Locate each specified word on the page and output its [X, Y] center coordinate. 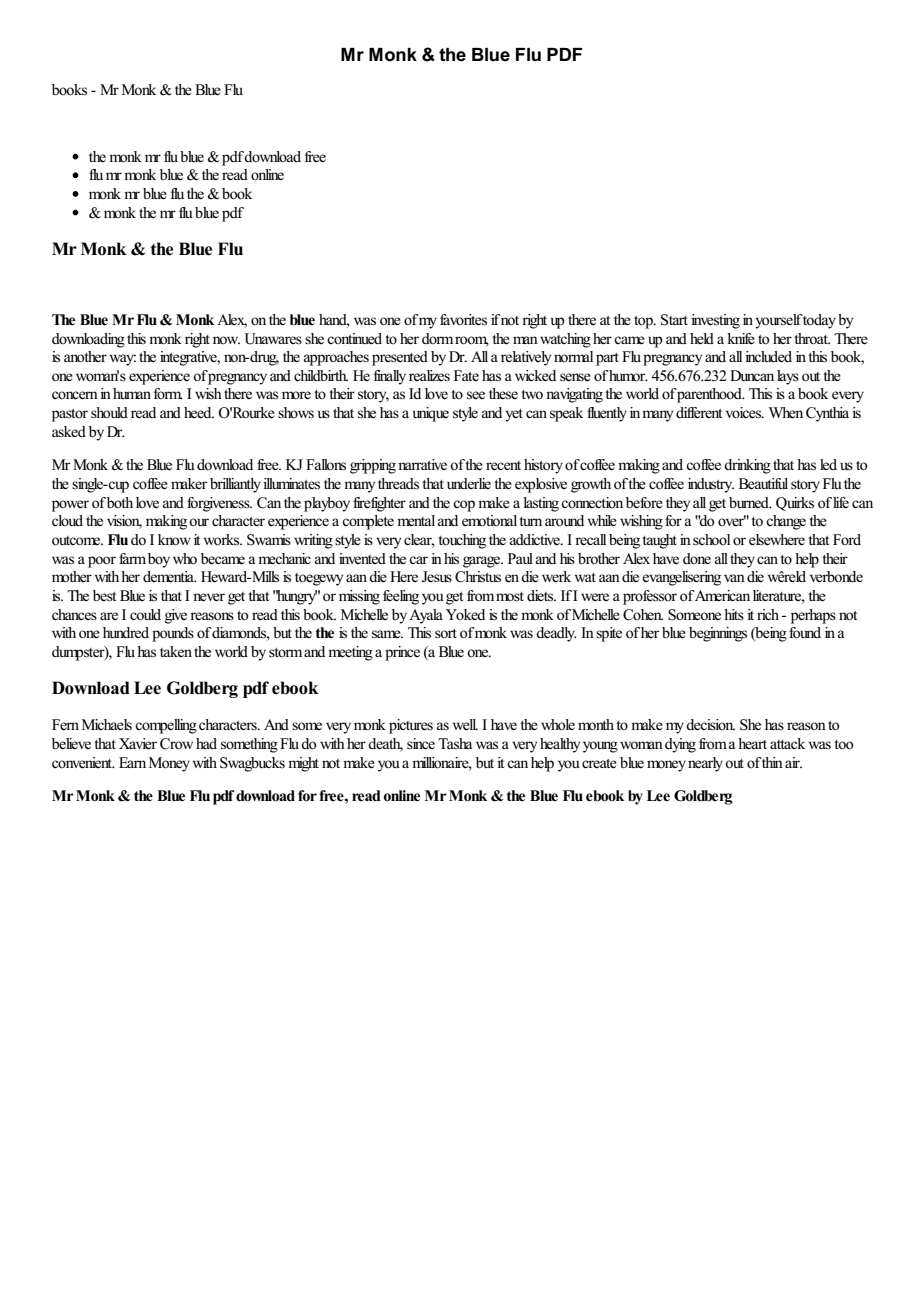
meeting [350, 653]
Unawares [273, 339]
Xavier [138, 744]
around [564, 521]
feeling [401, 597]
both [120, 502]
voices [745, 413]
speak [566, 414]
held [702, 339]
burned [750, 502]
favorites [463, 320]
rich [768, 614]
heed [199, 413]
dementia [169, 577]
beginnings [718, 634]
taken [176, 651]
